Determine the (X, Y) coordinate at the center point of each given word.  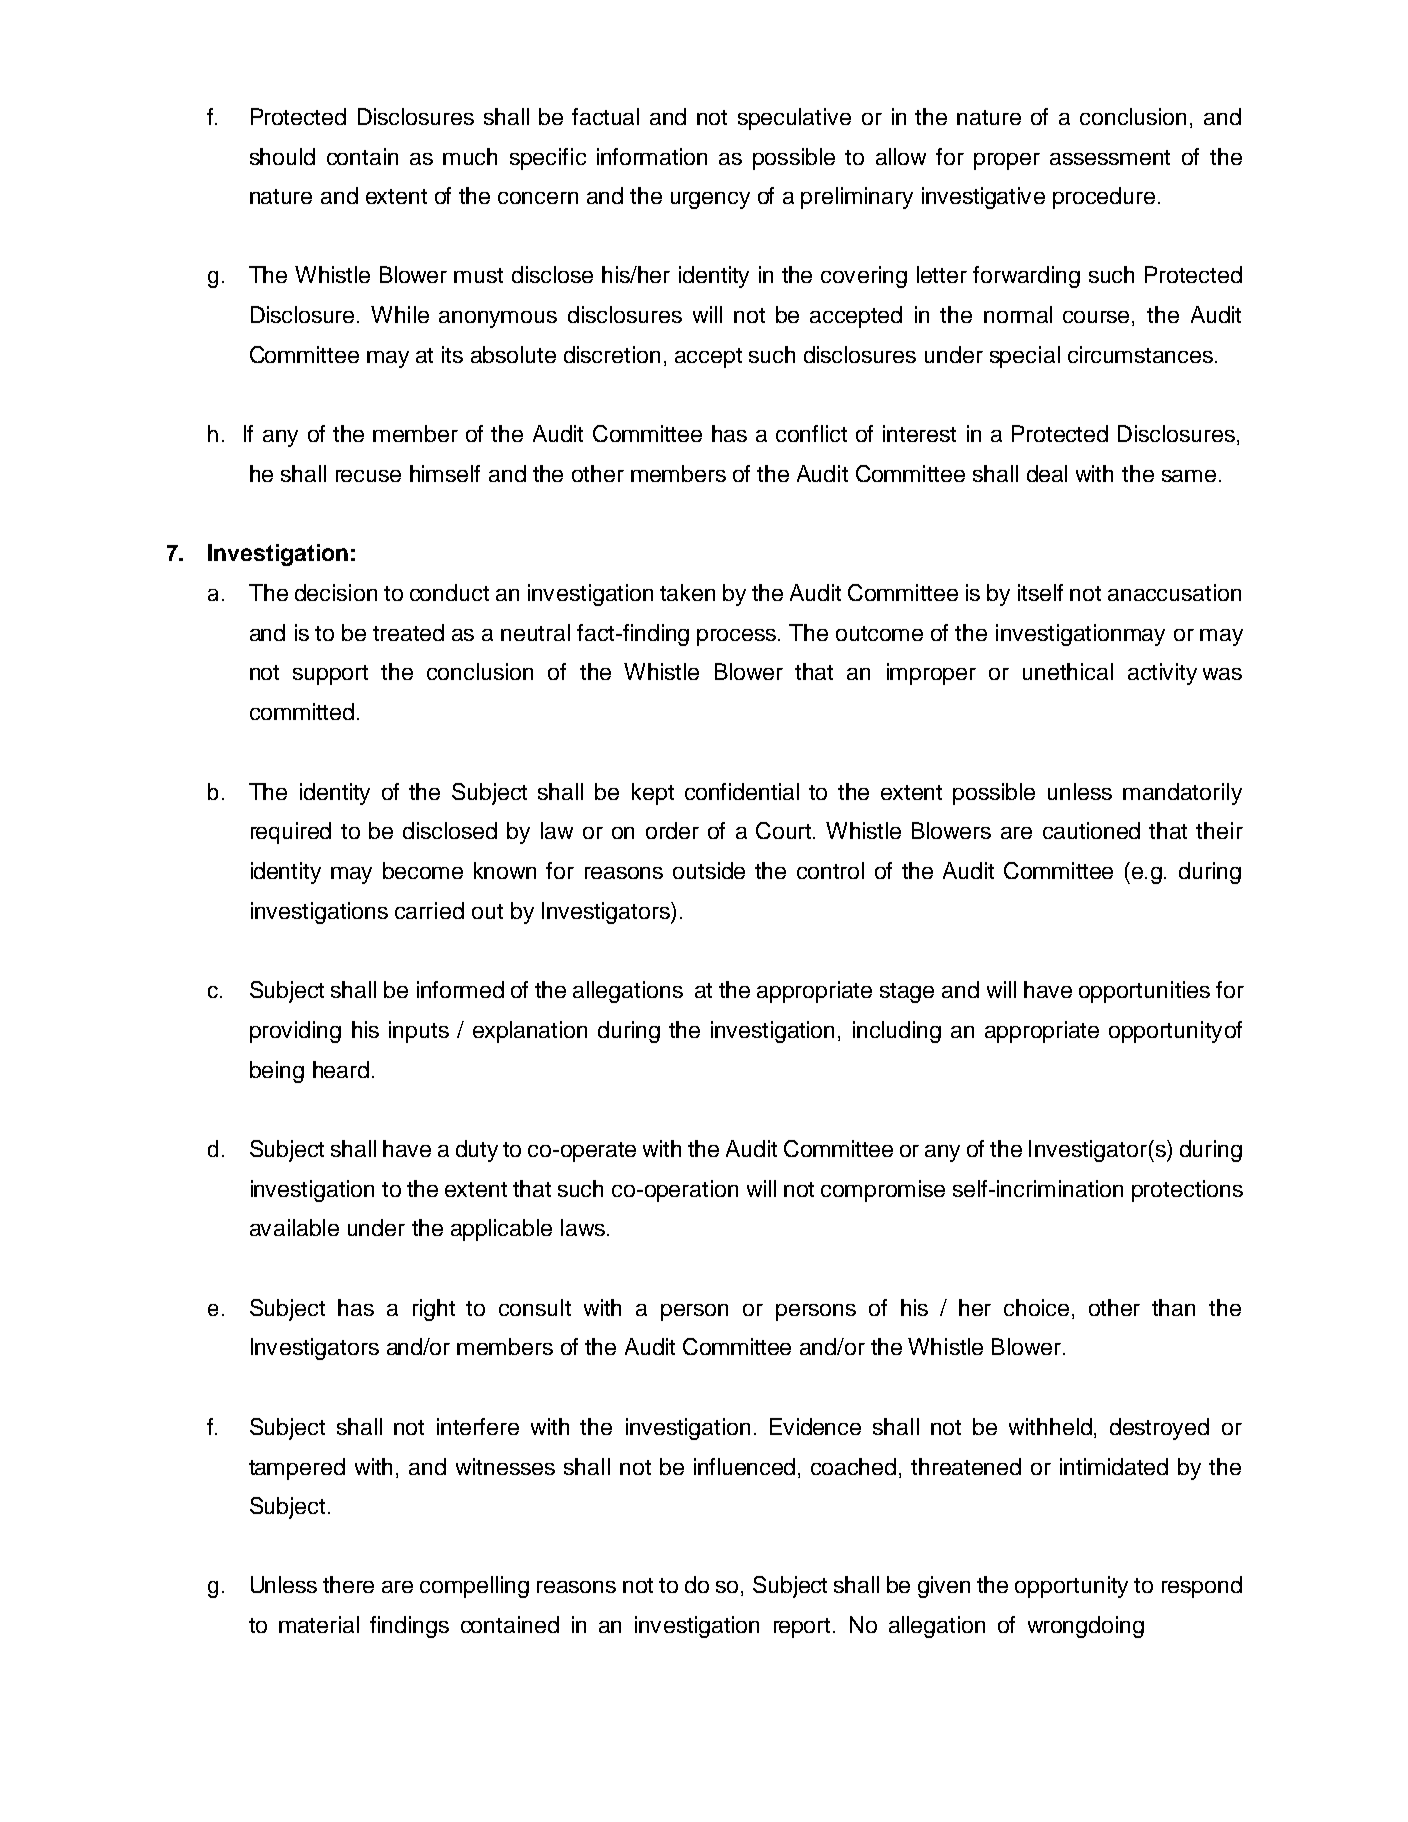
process (738, 637)
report (802, 1628)
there (348, 1584)
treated (408, 632)
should (282, 156)
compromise (883, 1191)
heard (341, 1069)
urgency (710, 200)
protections (1187, 1191)
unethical (1068, 671)
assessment (1110, 157)
